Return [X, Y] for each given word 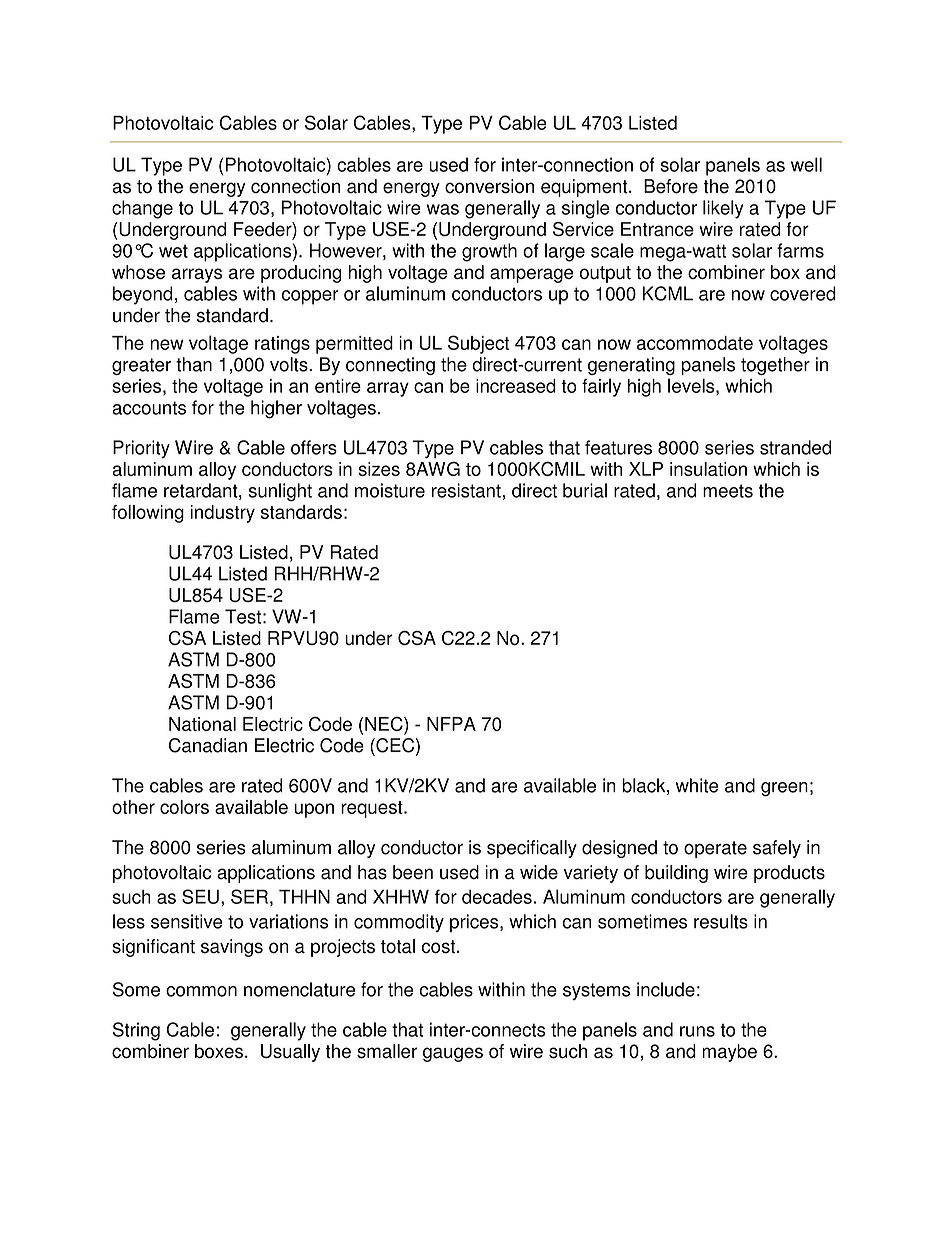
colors [184, 807]
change [142, 209]
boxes [219, 1051]
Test [243, 616]
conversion [489, 186]
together [775, 366]
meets [728, 491]
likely [723, 209]
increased [516, 386]
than [194, 364]
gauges [453, 1054]
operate [715, 849]
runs [697, 1031]
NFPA [451, 724]
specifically [532, 849]
